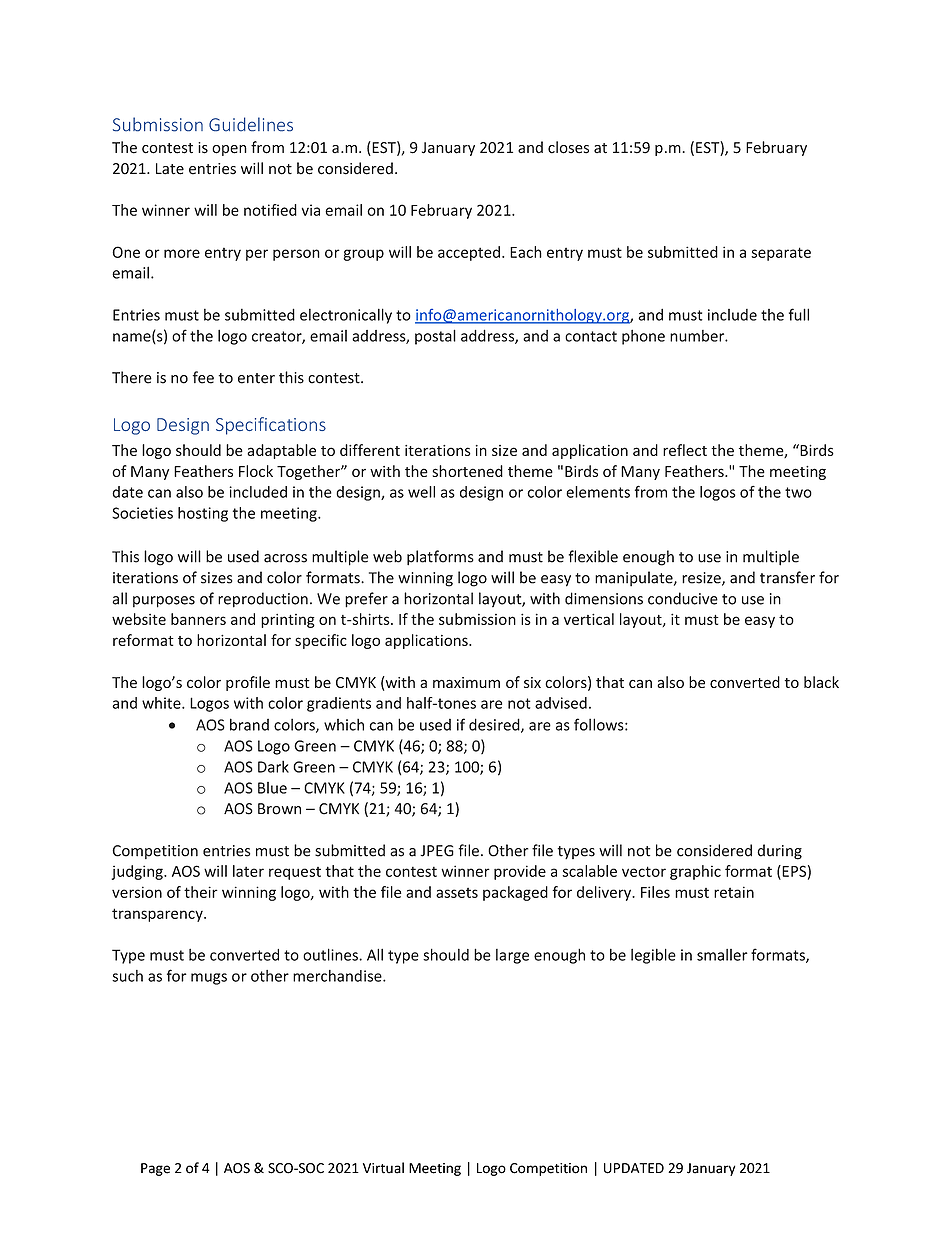 Image resolution: width=952 pixels, height=1233 pixels. I want to click on smaller, so click(722, 955).
